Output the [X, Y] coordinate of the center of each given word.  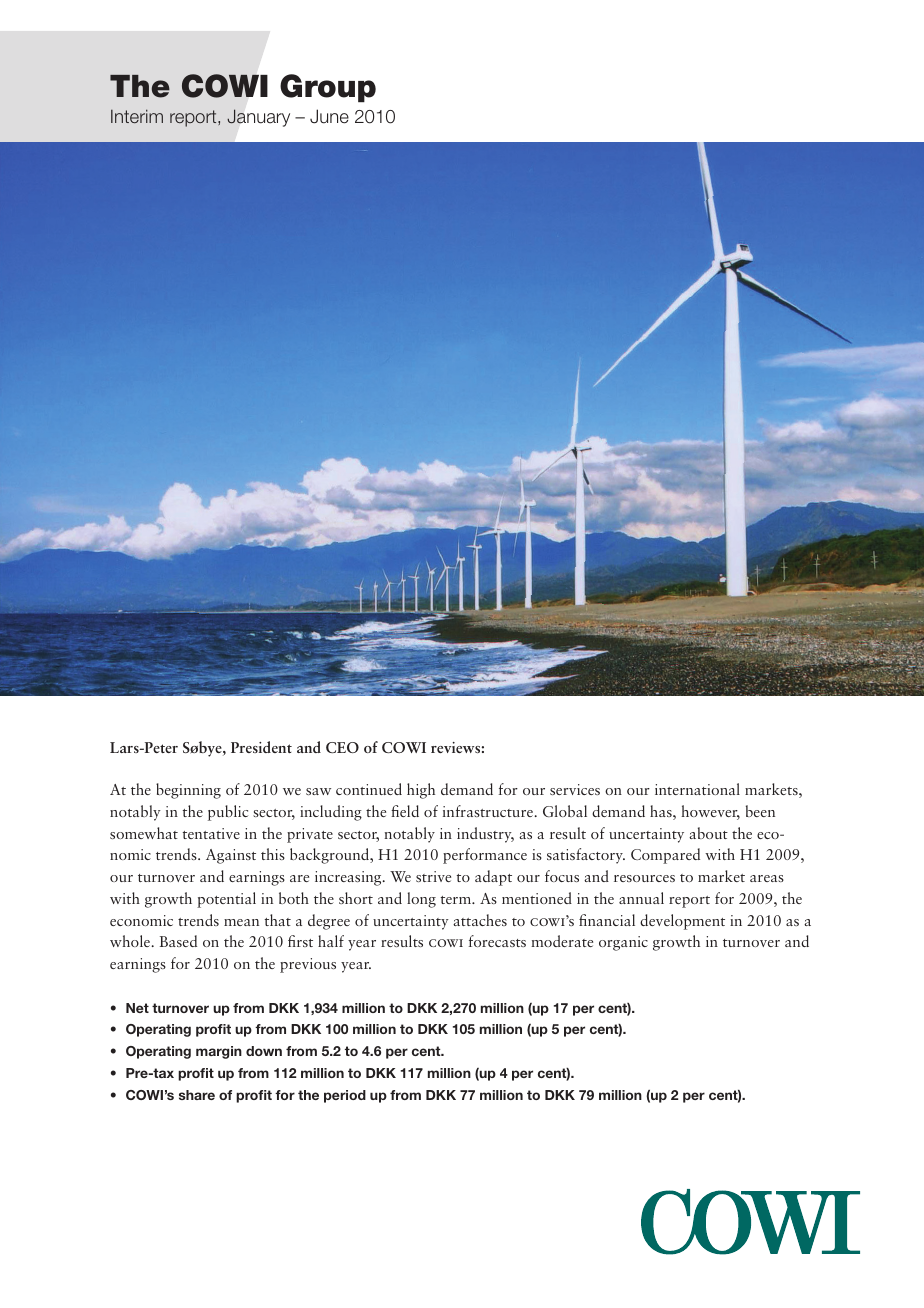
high [421, 791]
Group [328, 88]
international [697, 789]
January [258, 118]
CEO [342, 747]
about [708, 833]
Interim [137, 116]
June [329, 116]
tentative [211, 833]
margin [219, 1052]
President [261, 747]
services [575, 789]
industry [485, 835]
